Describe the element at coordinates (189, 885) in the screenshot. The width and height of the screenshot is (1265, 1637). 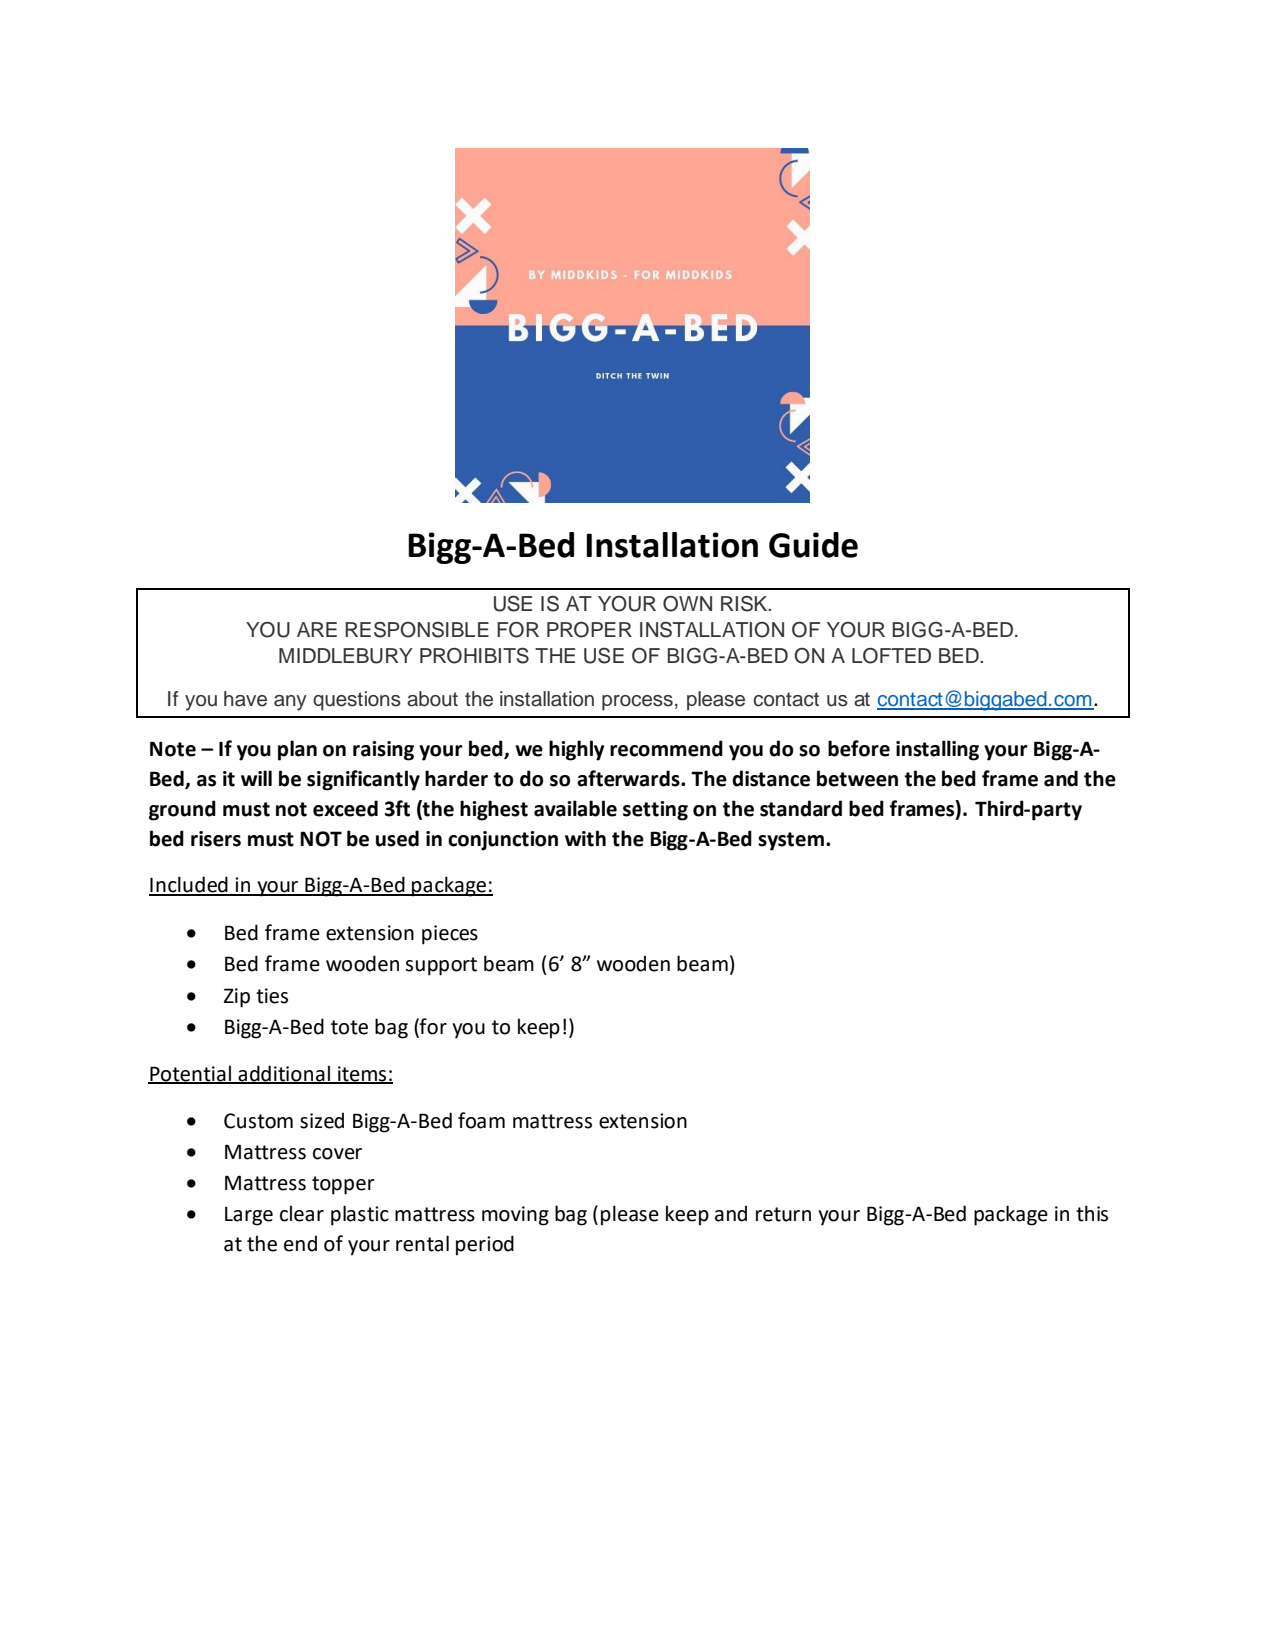
I see `Included` at that location.
